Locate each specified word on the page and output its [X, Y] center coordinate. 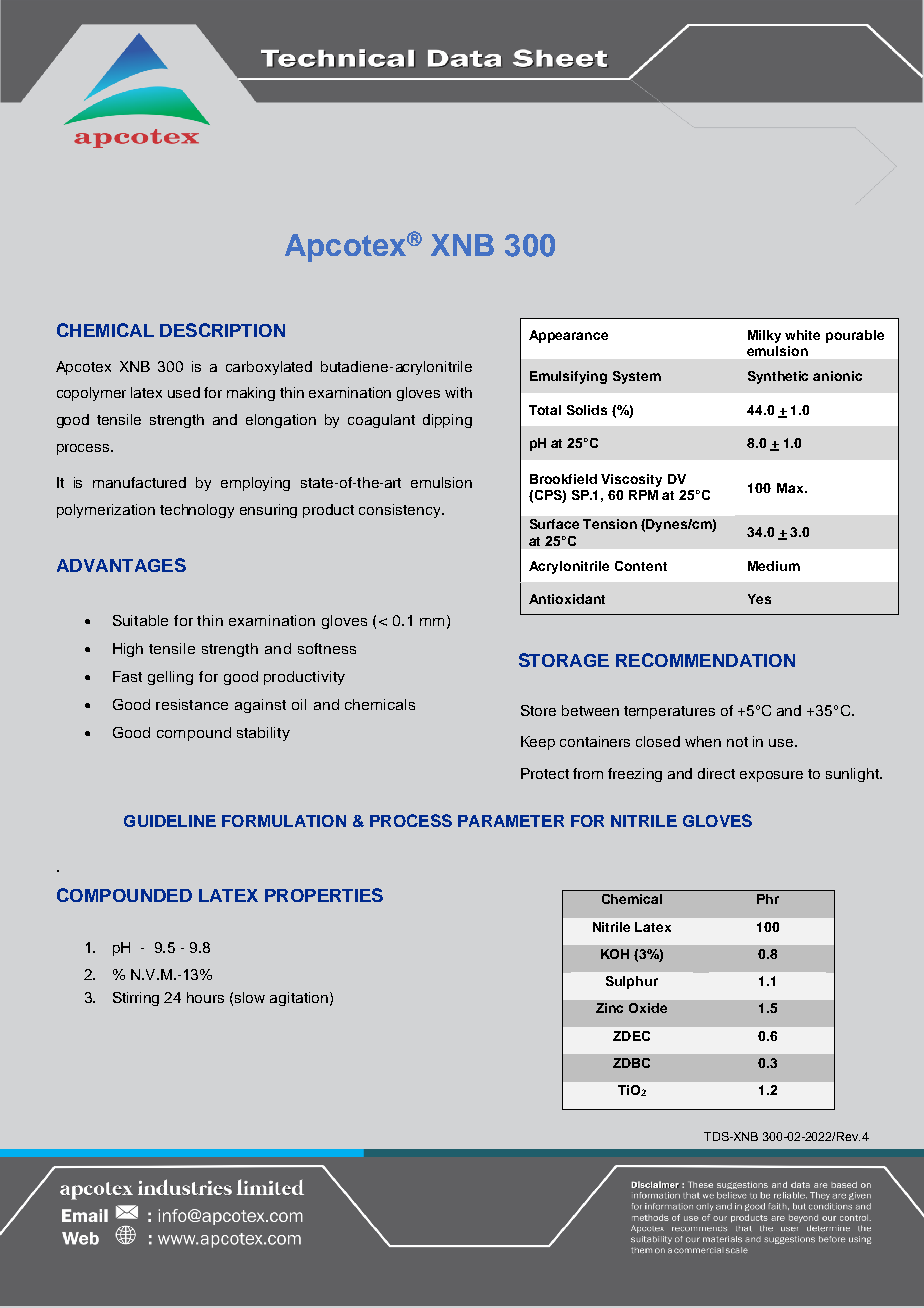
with [458, 392]
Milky [764, 336]
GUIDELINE [170, 821]
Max [791, 488]
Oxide [648, 1008]
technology [197, 511]
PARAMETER [511, 821]
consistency [401, 511]
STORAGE [564, 660]
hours [205, 997]
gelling [170, 678]
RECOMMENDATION [705, 660]
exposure [771, 776]
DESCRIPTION [222, 330]
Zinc [609, 1008]
